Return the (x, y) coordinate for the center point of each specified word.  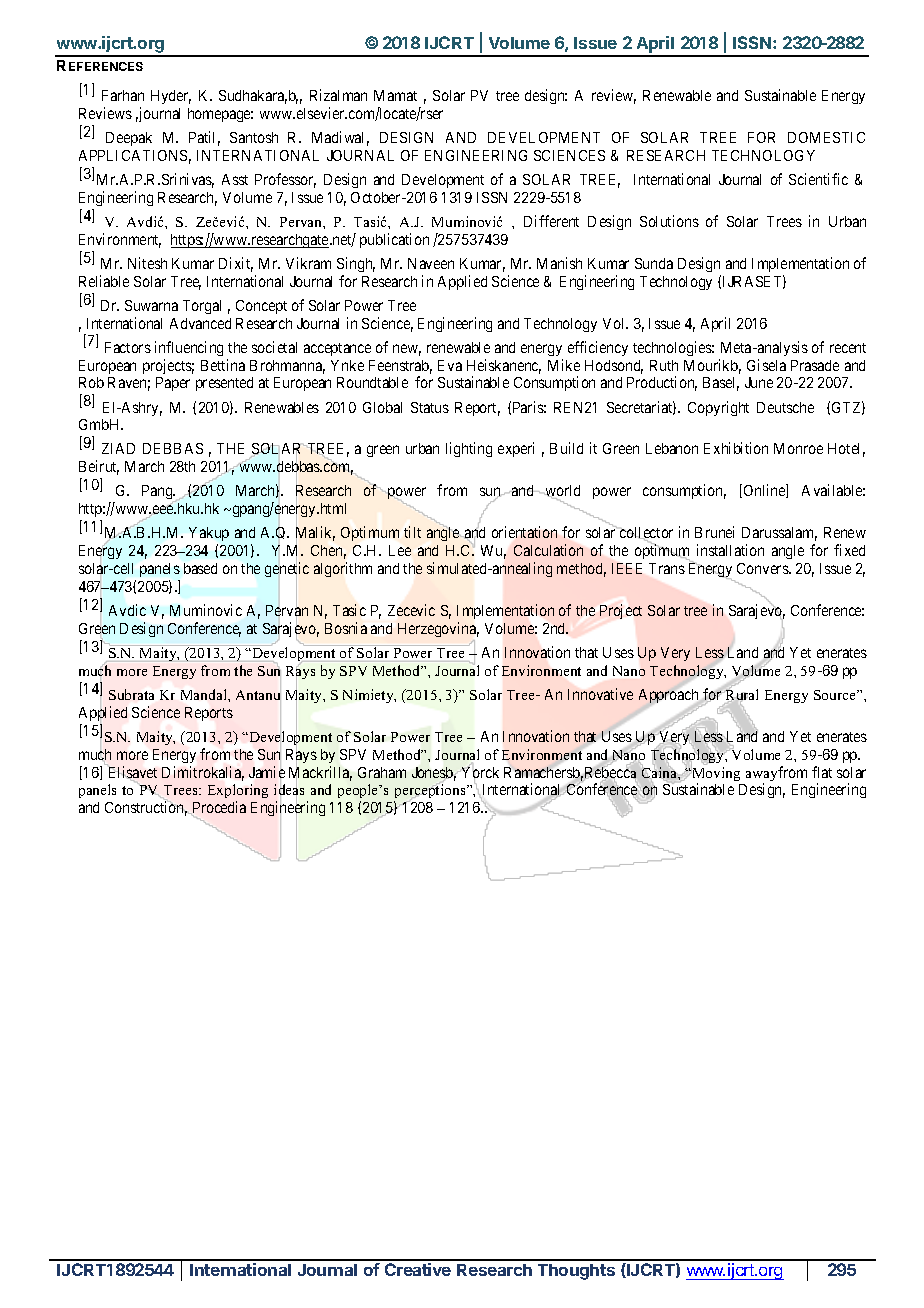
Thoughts (576, 1272)
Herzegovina (438, 629)
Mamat (395, 95)
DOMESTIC (826, 137)
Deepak (129, 139)
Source (836, 695)
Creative (418, 1269)
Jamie (267, 772)
